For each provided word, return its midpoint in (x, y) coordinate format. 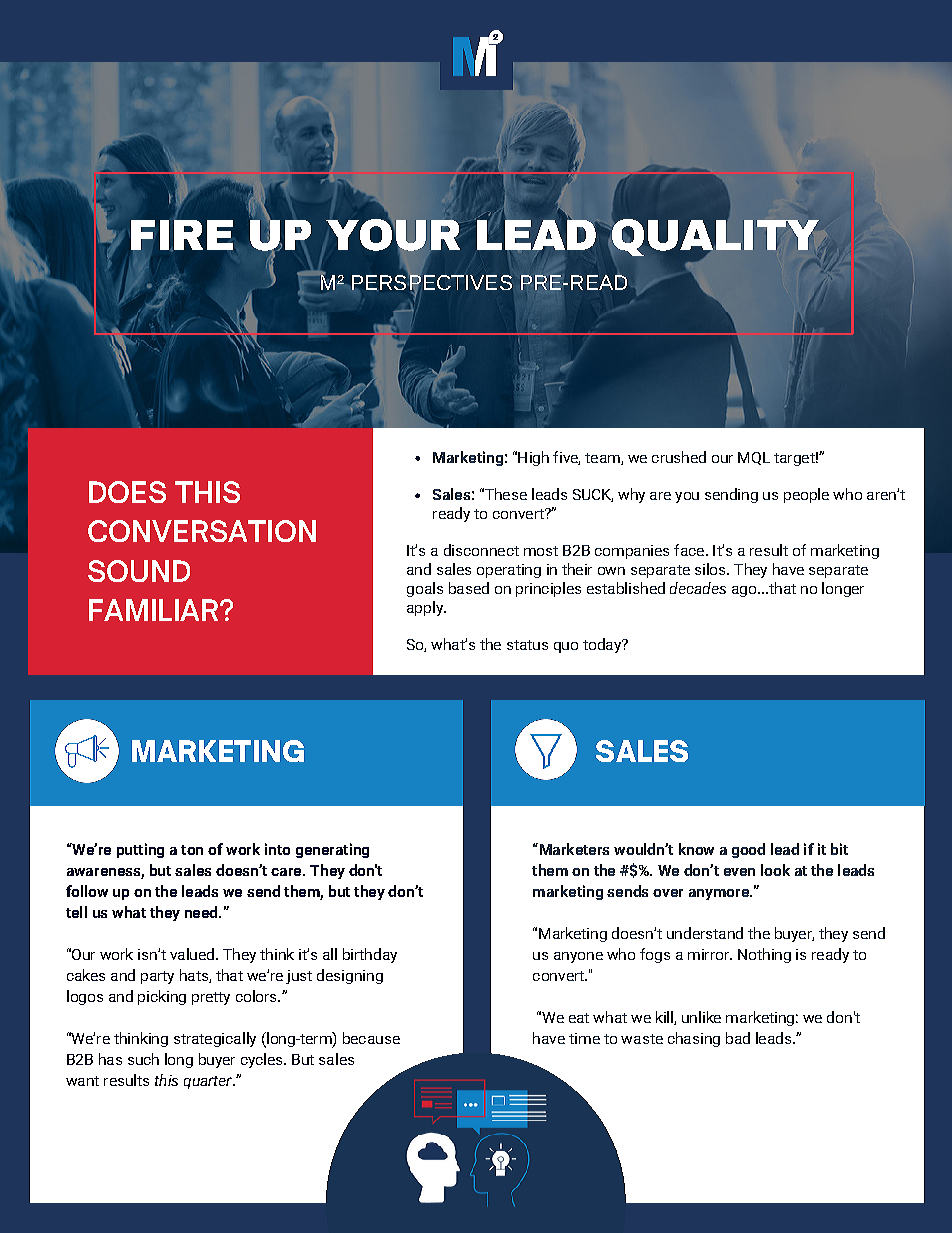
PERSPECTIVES (432, 282)
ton (192, 850)
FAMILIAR (155, 610)
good (748, 850)
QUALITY (715, 237)
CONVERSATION (202, 531)
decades (698, 588)
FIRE (182, 235)
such (143, 1059)
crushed (679, 457)
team (603, 459)
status (527, 645)
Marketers (573, 849)
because (371, 1038)
